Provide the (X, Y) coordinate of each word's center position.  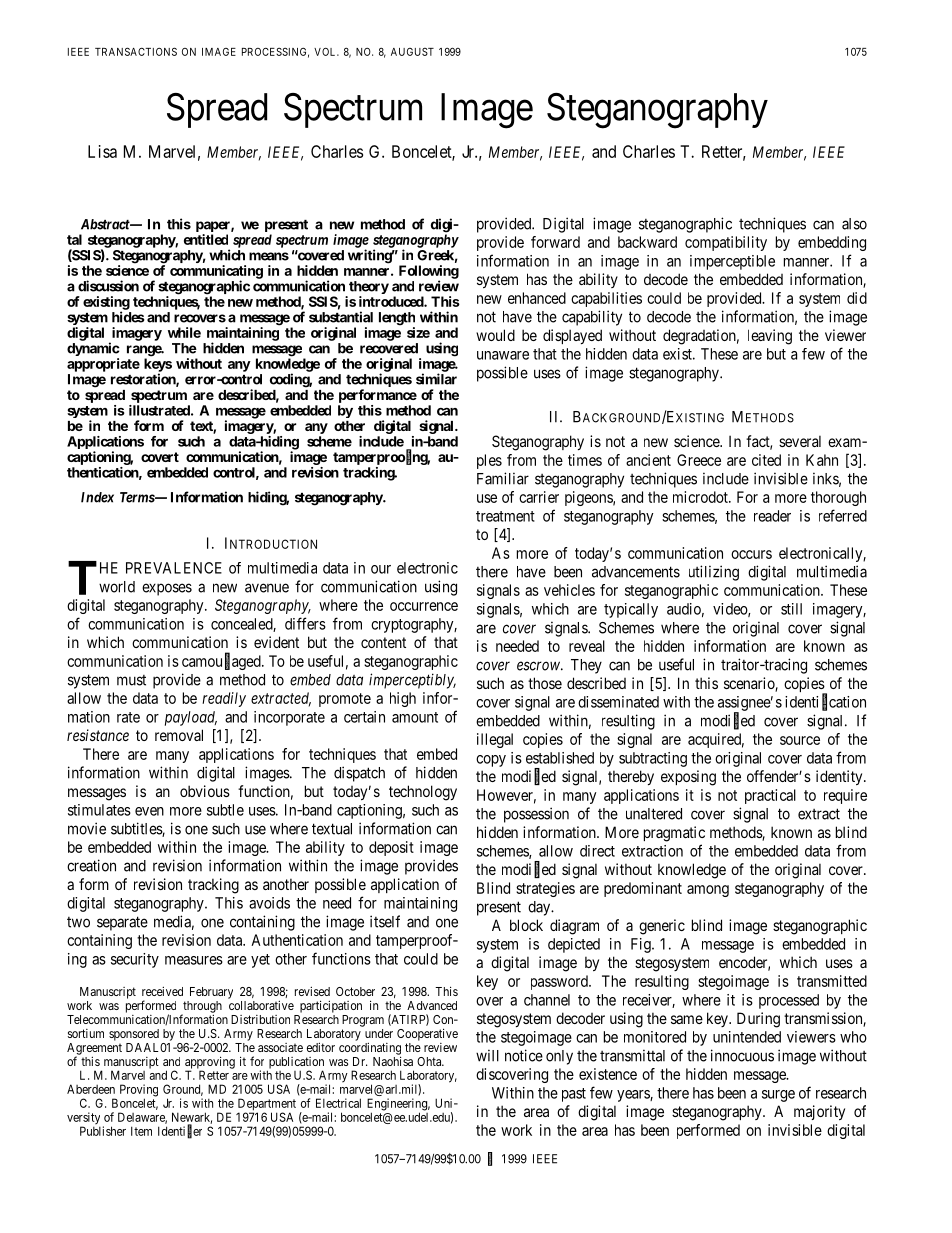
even (149, 811)
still (791, 609)
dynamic (93, 350)
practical (770, 796)
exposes (167, 589)
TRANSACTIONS (136, 51)
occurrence (424, 606)
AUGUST (412, 52)
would (495, 335)
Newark (192, 1118)
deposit (391, 848)
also (854, 224)
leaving (770, 337)
